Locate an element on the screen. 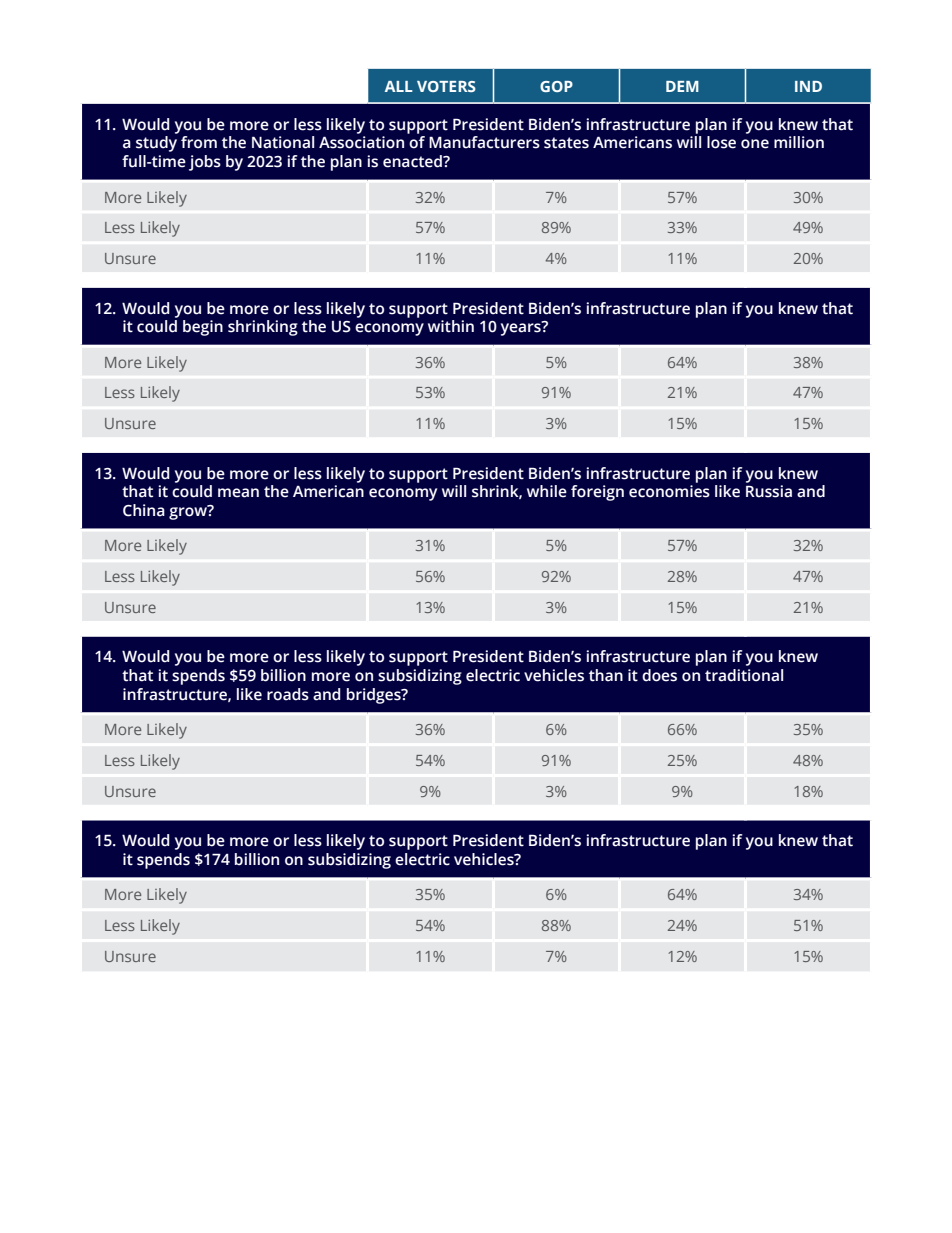 This screenshot has height=1233, width=952. VOTERS is located at coordinates (446, 86).
